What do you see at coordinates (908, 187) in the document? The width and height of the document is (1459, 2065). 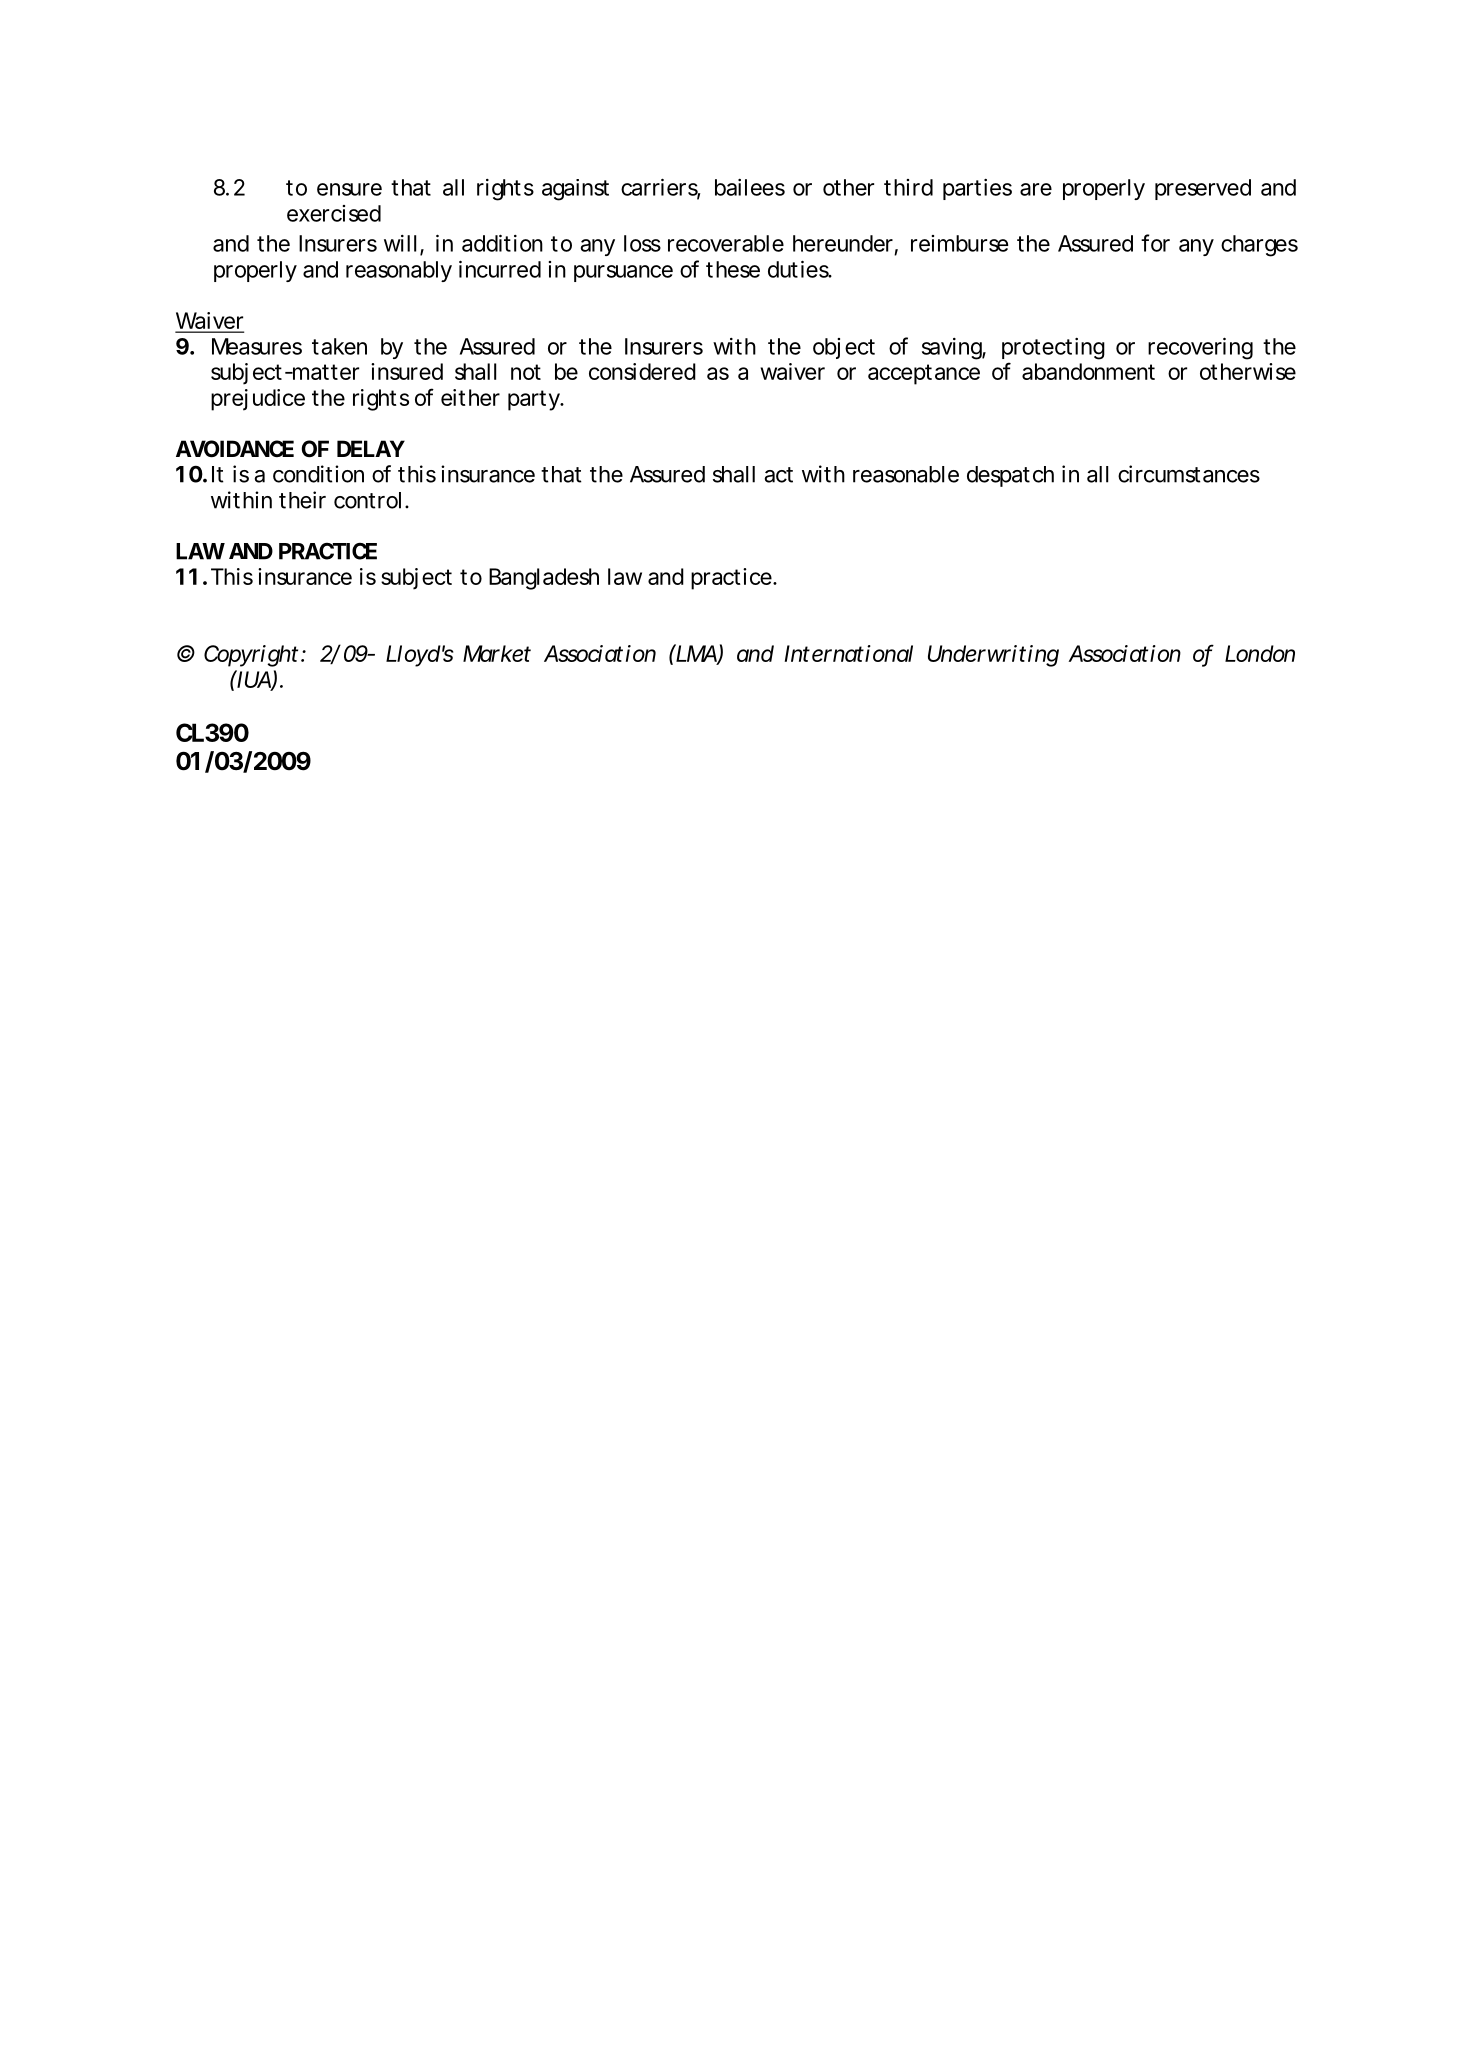 I see `third` at bounding box center [908, 187].
